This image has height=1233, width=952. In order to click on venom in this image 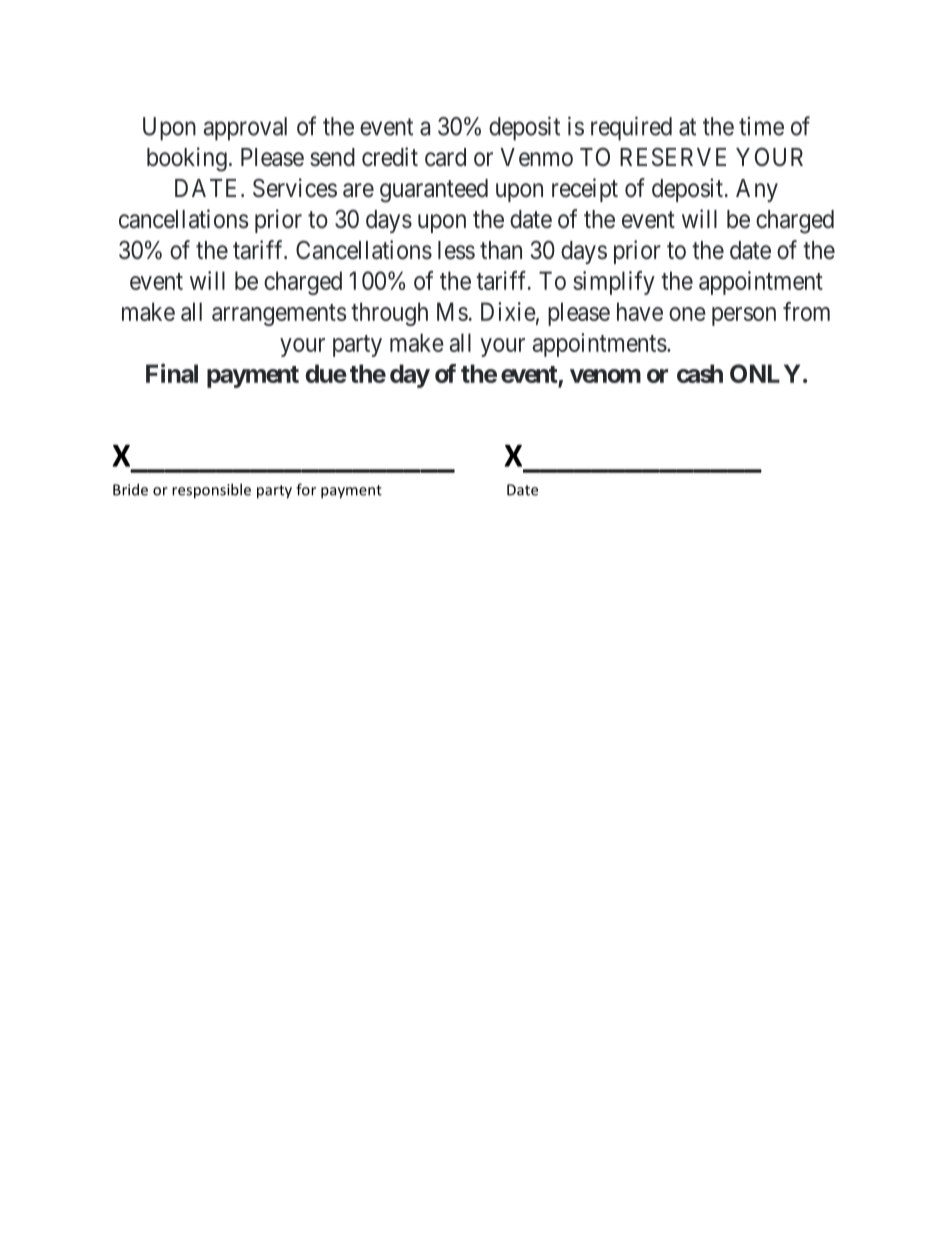, I will do `click(605, 376)`.
